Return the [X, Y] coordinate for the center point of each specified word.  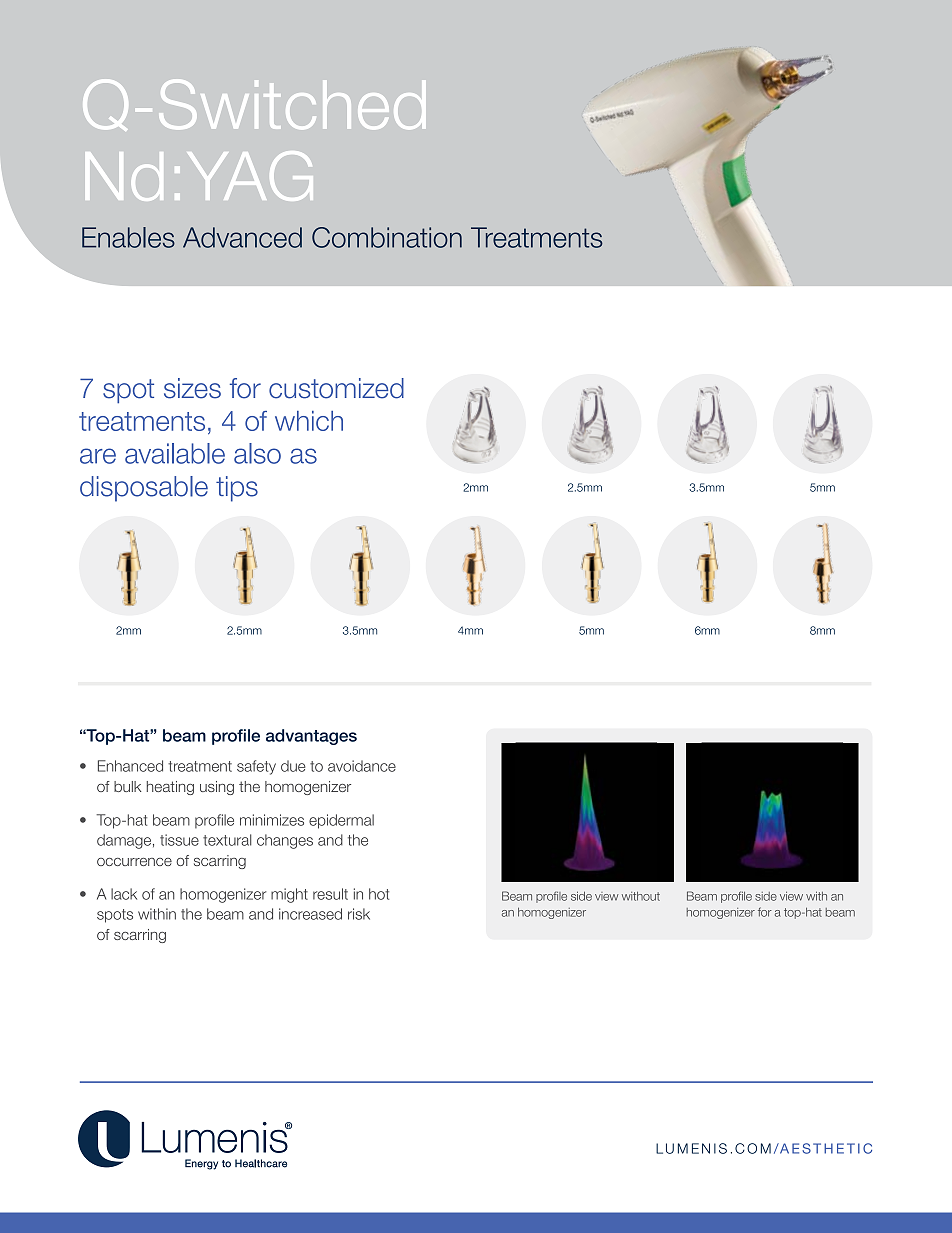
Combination [387, 237]
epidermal [341, 821]
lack [124, 894]
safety [256, 767]
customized [336, 388]
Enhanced [130, 766]
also [257, 453]
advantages [311, 737]
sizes [192, 388]
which [309, 421]
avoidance [362, 766]
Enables [128, 237]
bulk [127, 786]
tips [237, 489]
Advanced [242, 237]
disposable [144, 489]
